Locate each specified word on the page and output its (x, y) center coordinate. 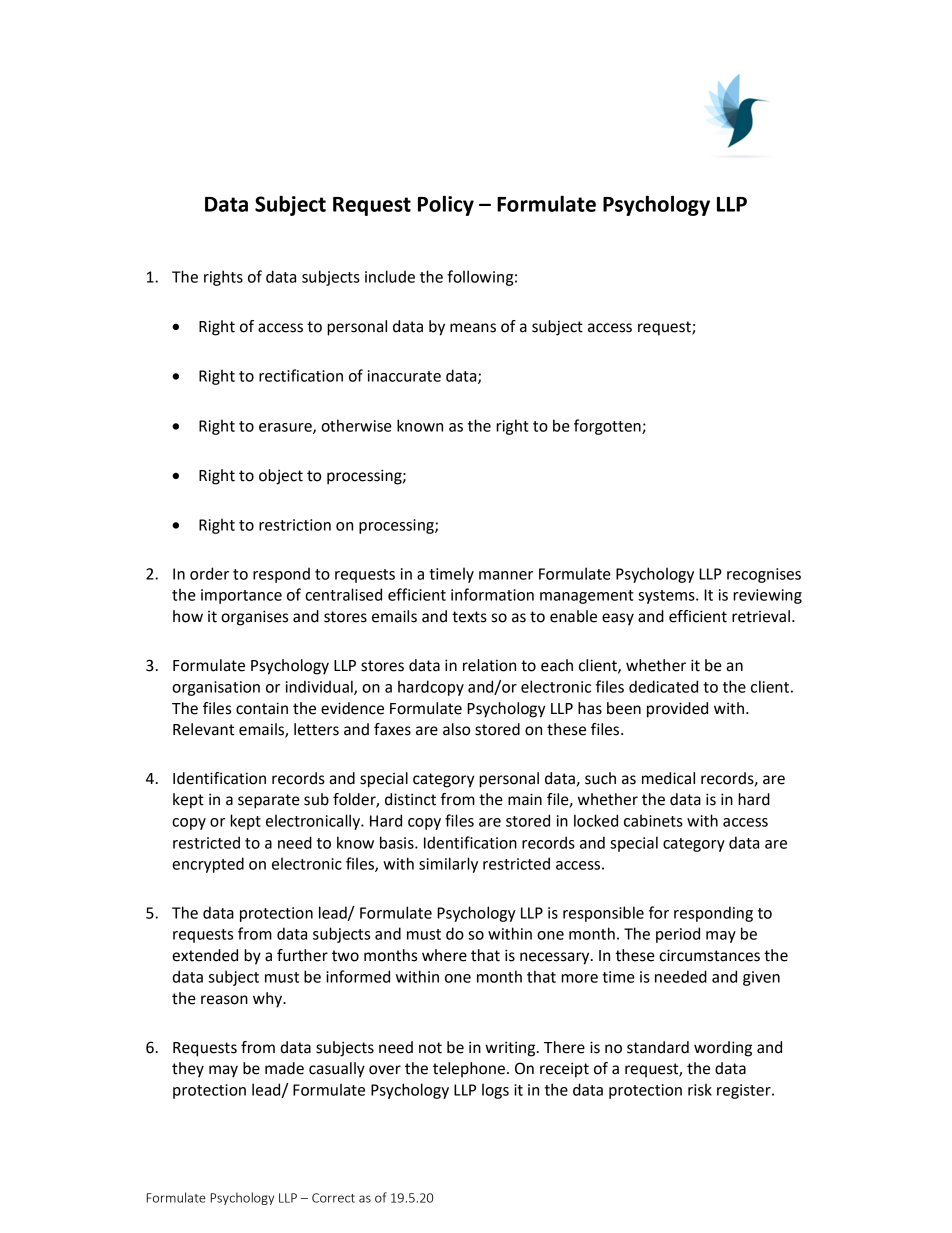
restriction (295, 525)
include (390, 276)
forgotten (608, 427)
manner (506, 575)
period (678, 935)
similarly (448, 865)
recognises (764, 575)
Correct (333, 1198)
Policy (446, 205)
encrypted (208, 865)
